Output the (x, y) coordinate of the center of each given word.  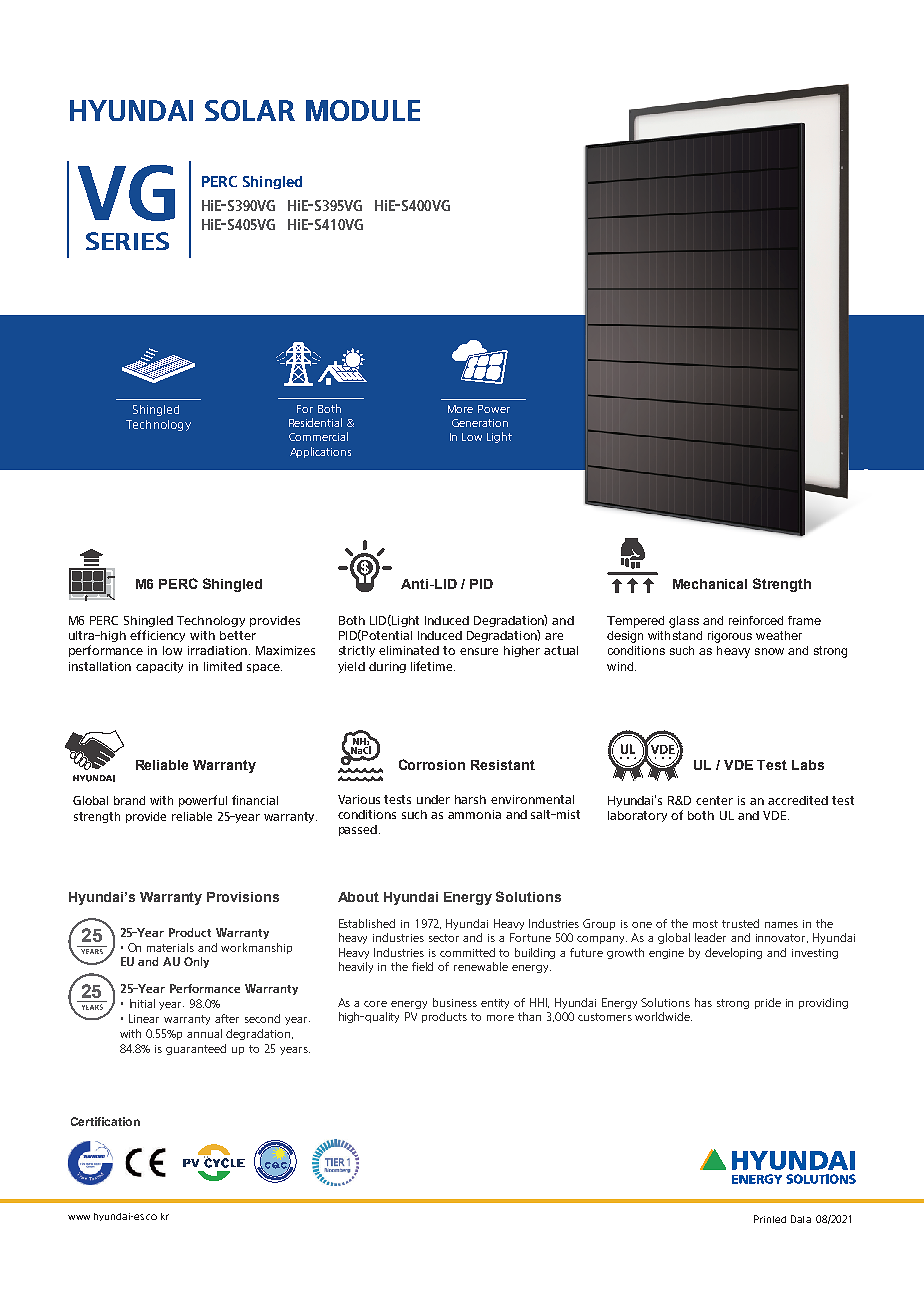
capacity (159, 667)
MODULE (363, 110)
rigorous (730, 637)
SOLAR (250, 110)
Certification (105, 1121)
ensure (479, 651)
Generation (480, 423)
